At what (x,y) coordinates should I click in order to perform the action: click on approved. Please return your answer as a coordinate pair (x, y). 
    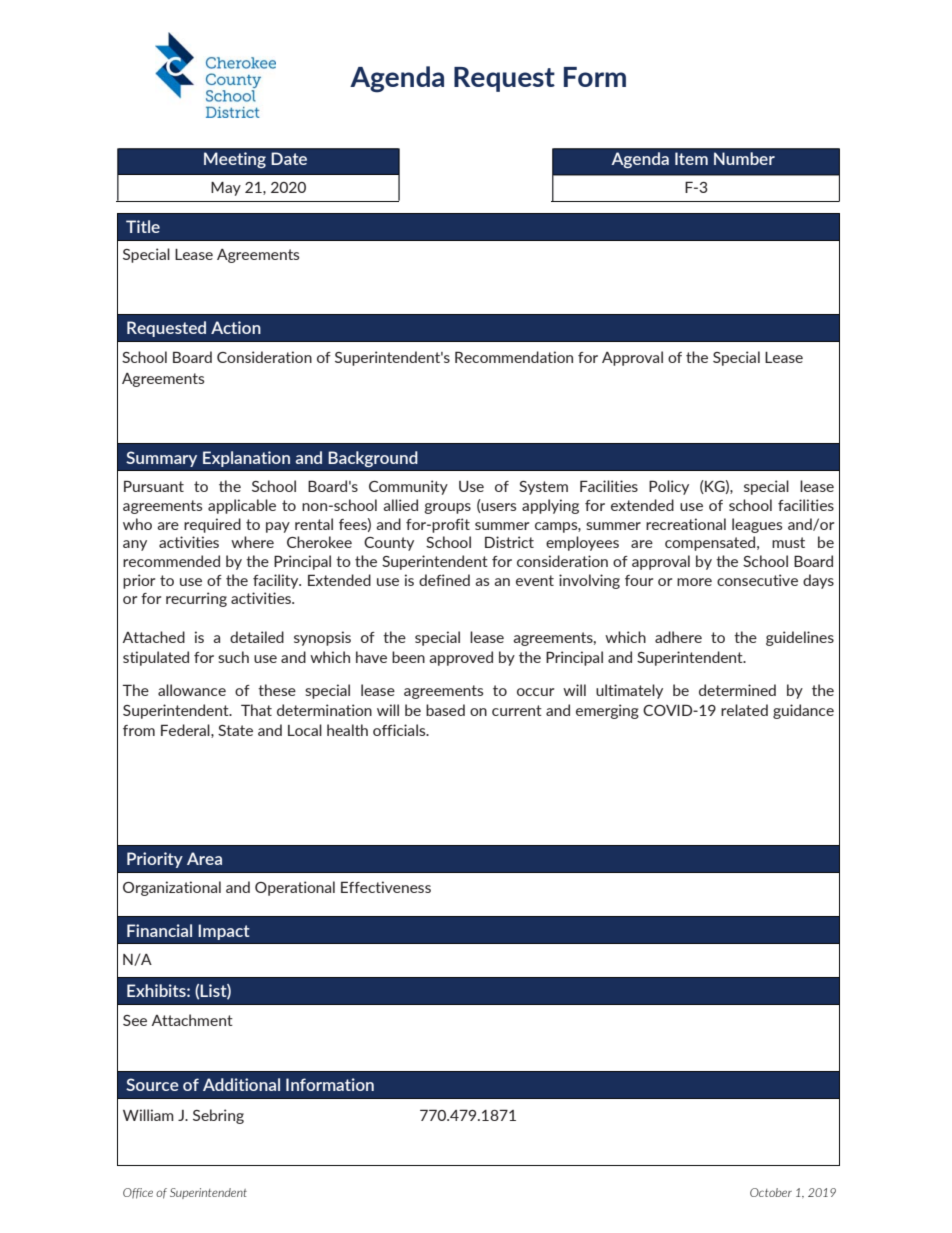
    Looking at the image, I should click on (461, 658).
